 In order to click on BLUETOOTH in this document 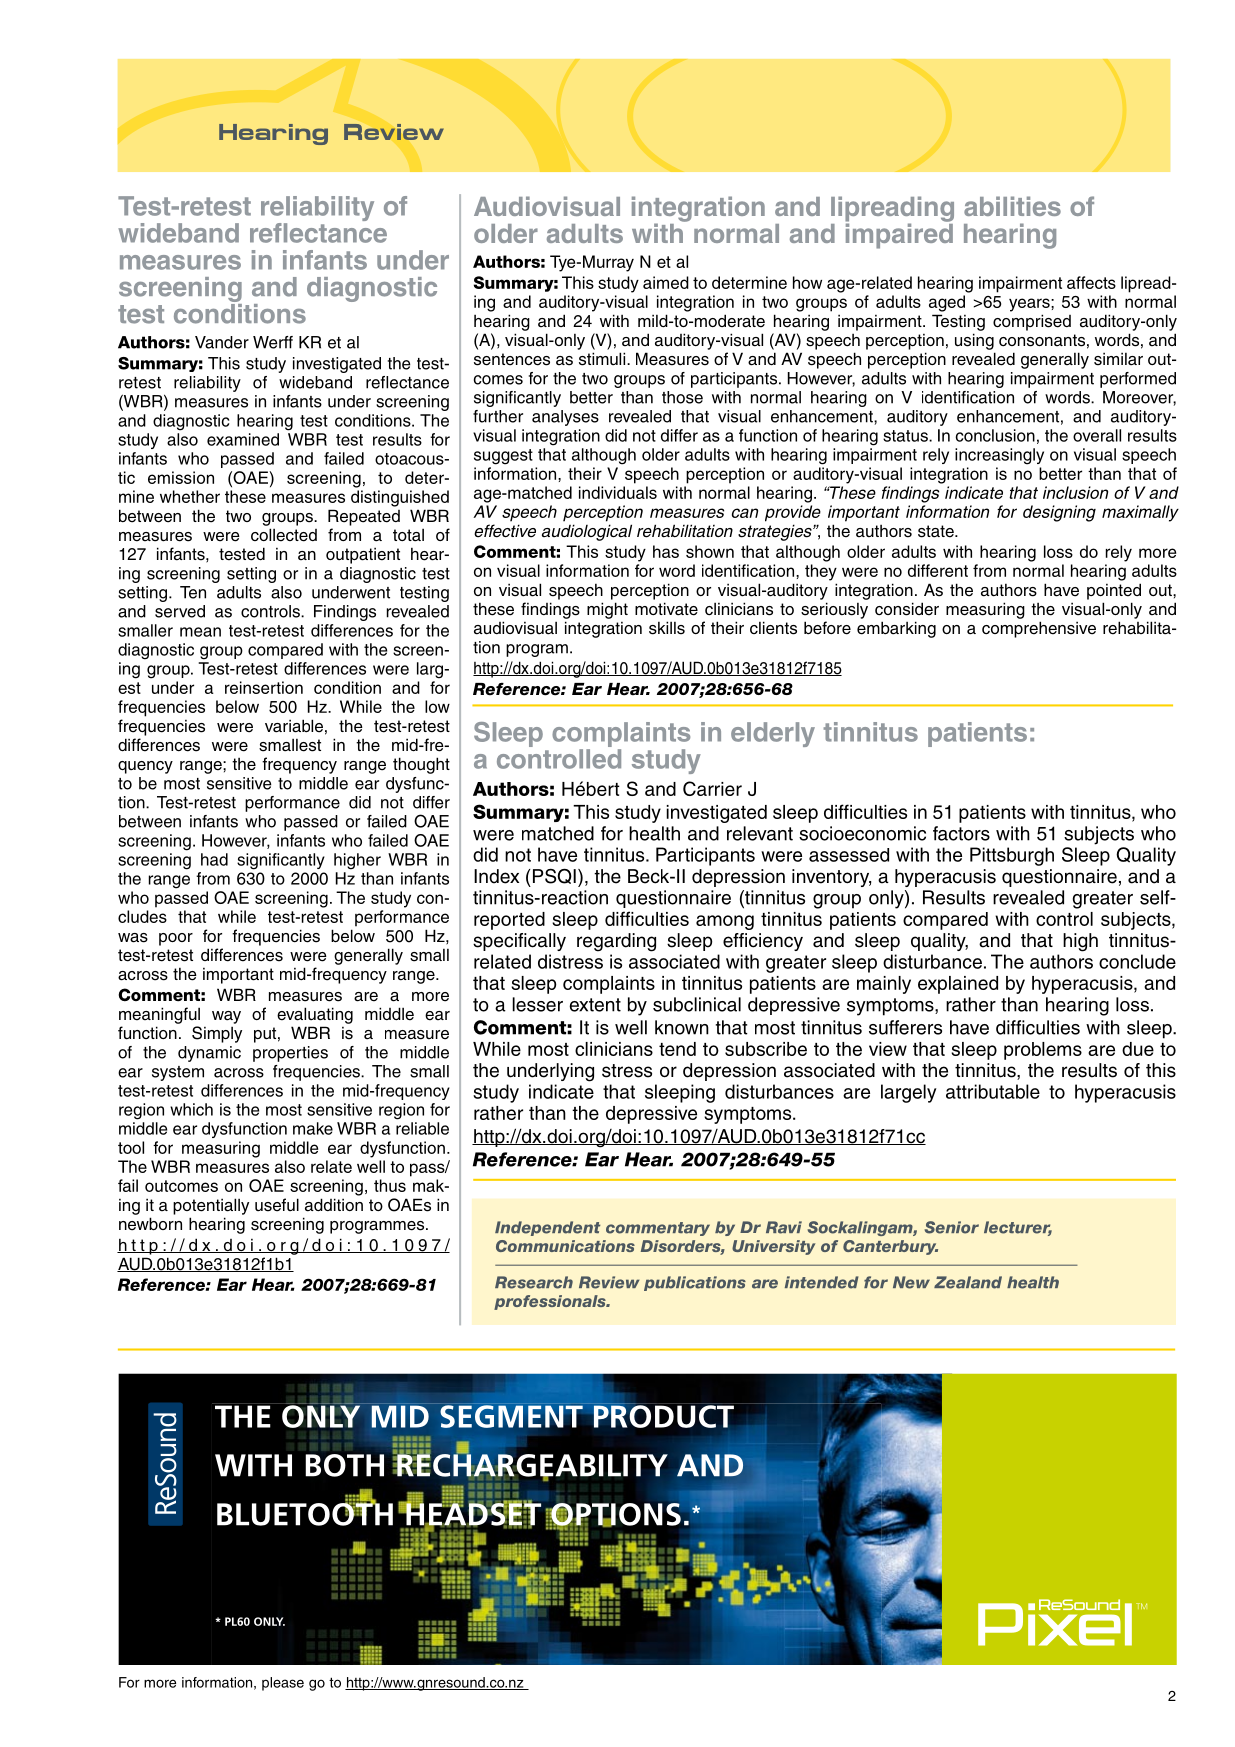, I will do `click(305, 1513)`.
